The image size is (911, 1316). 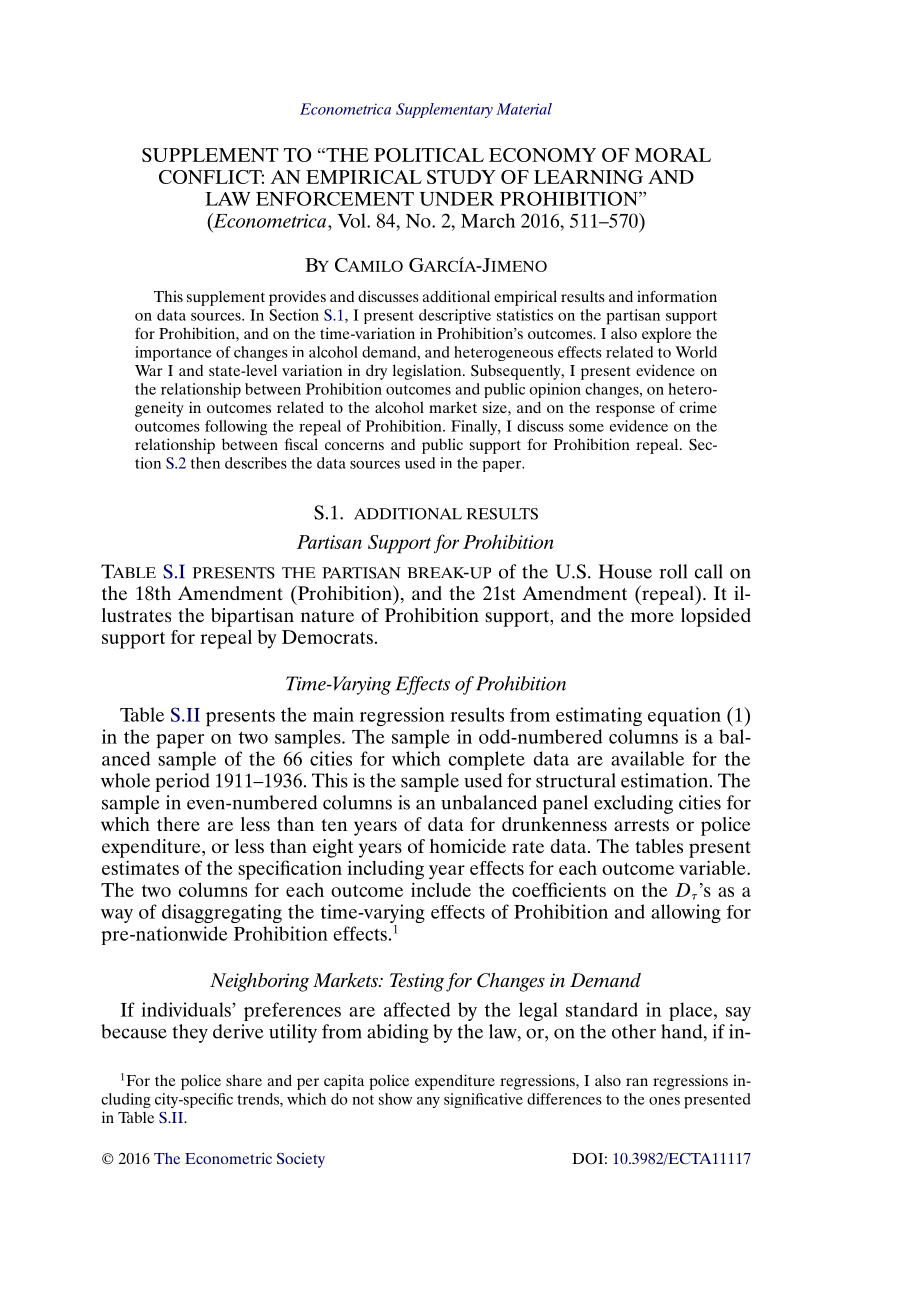 What do you see at coordinates (173, 353) in the screenshot?
I see `importance` at bounding box center [173, 353].
